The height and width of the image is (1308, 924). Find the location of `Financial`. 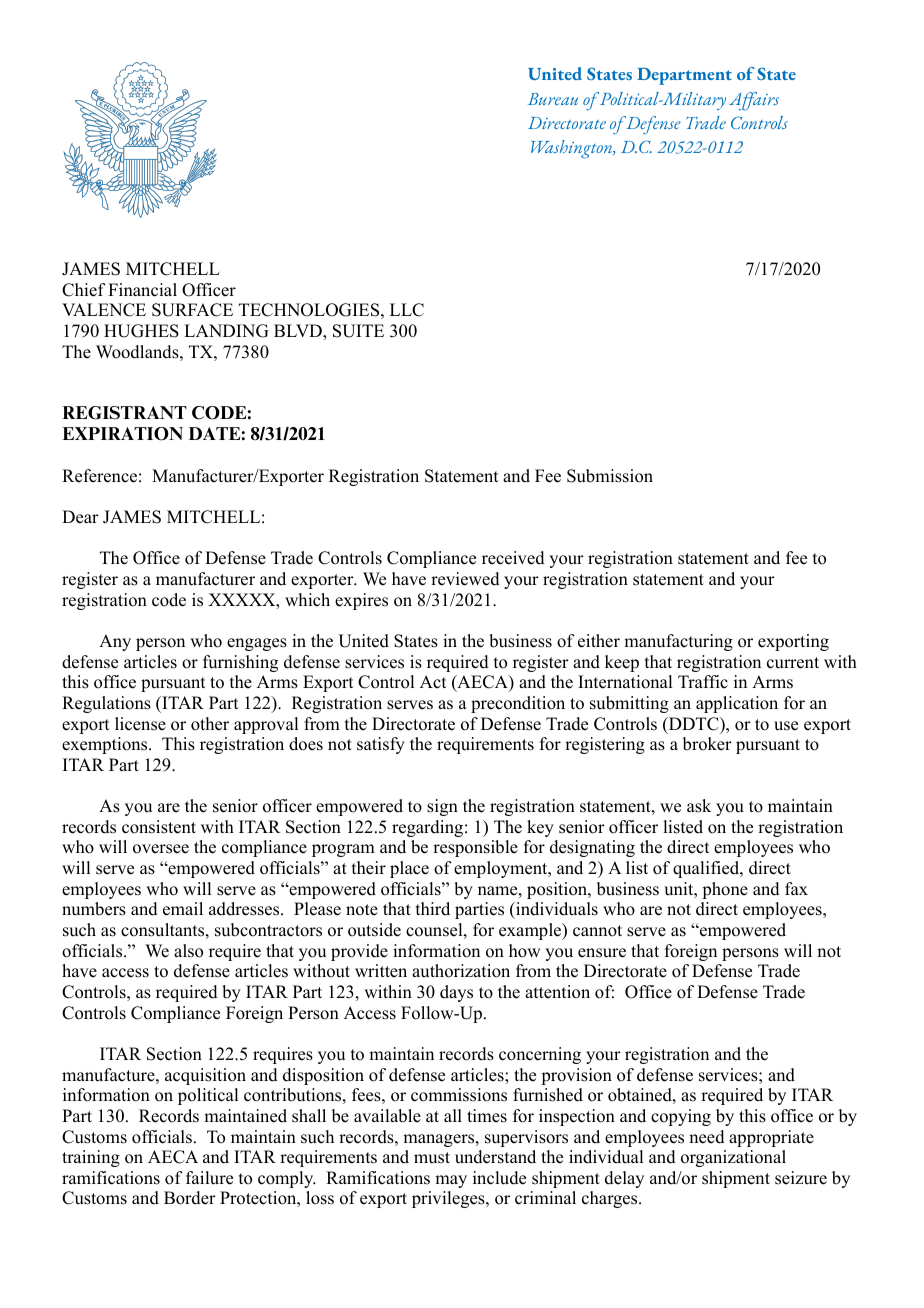

Financial is located at coordinates (142, 290).
